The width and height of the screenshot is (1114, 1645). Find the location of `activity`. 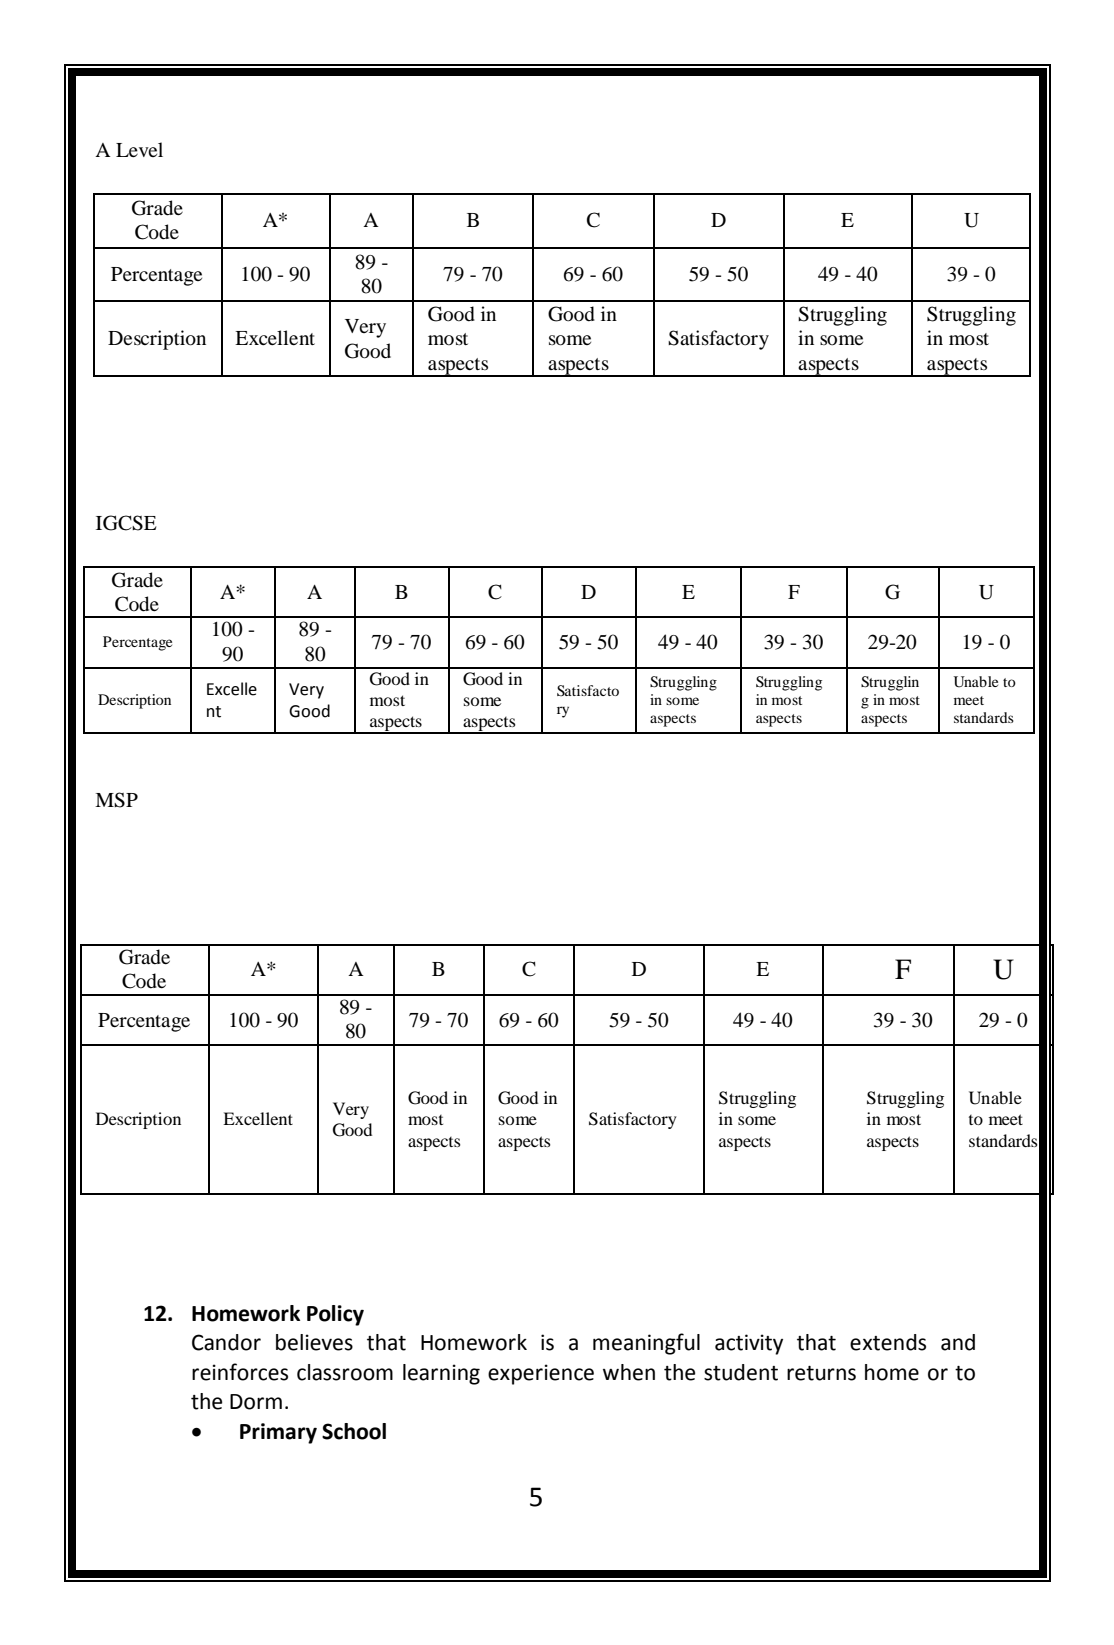

activity is located at coordinates (749, 1344).
